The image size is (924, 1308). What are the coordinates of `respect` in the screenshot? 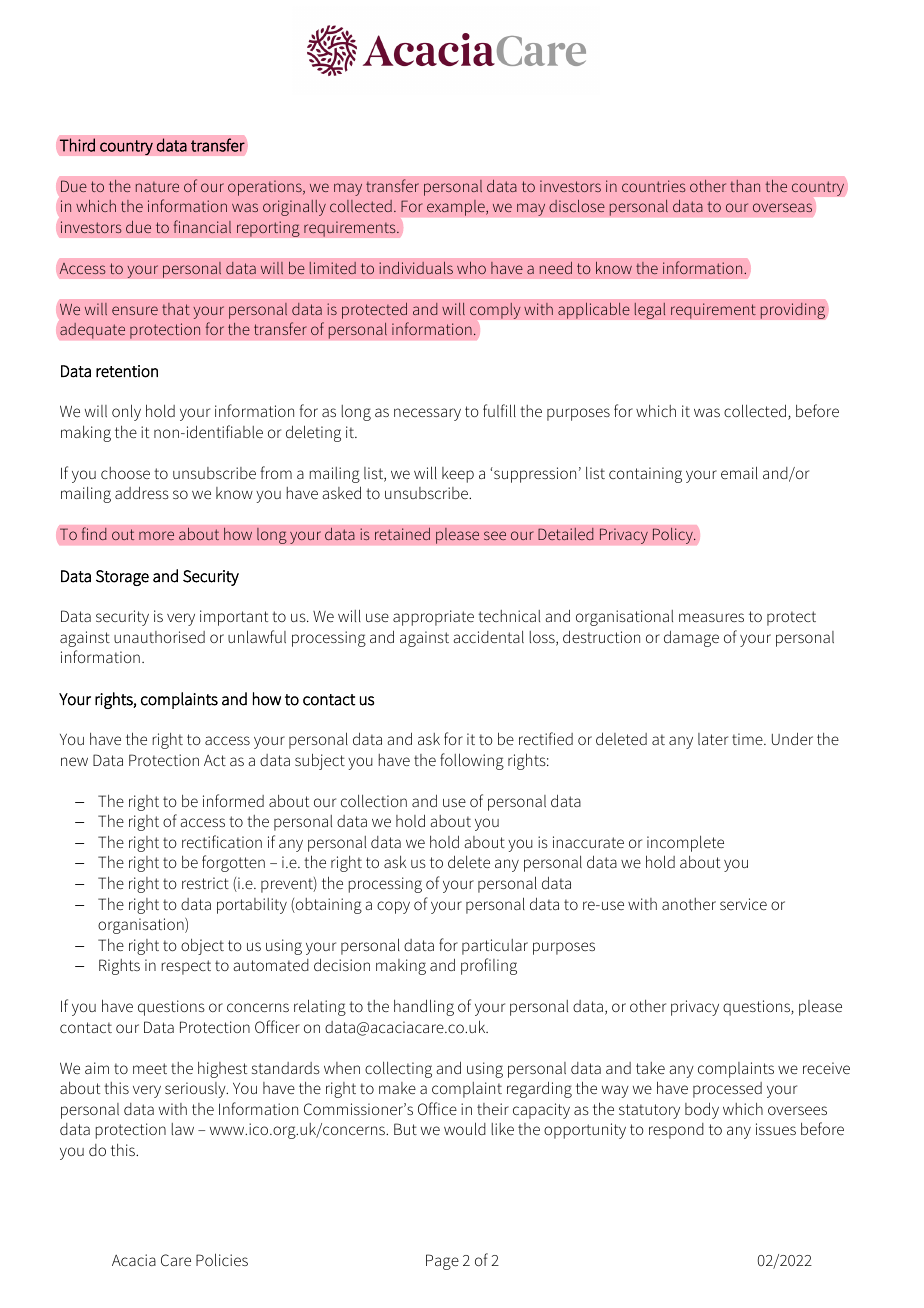 It's located at (186, 967).
